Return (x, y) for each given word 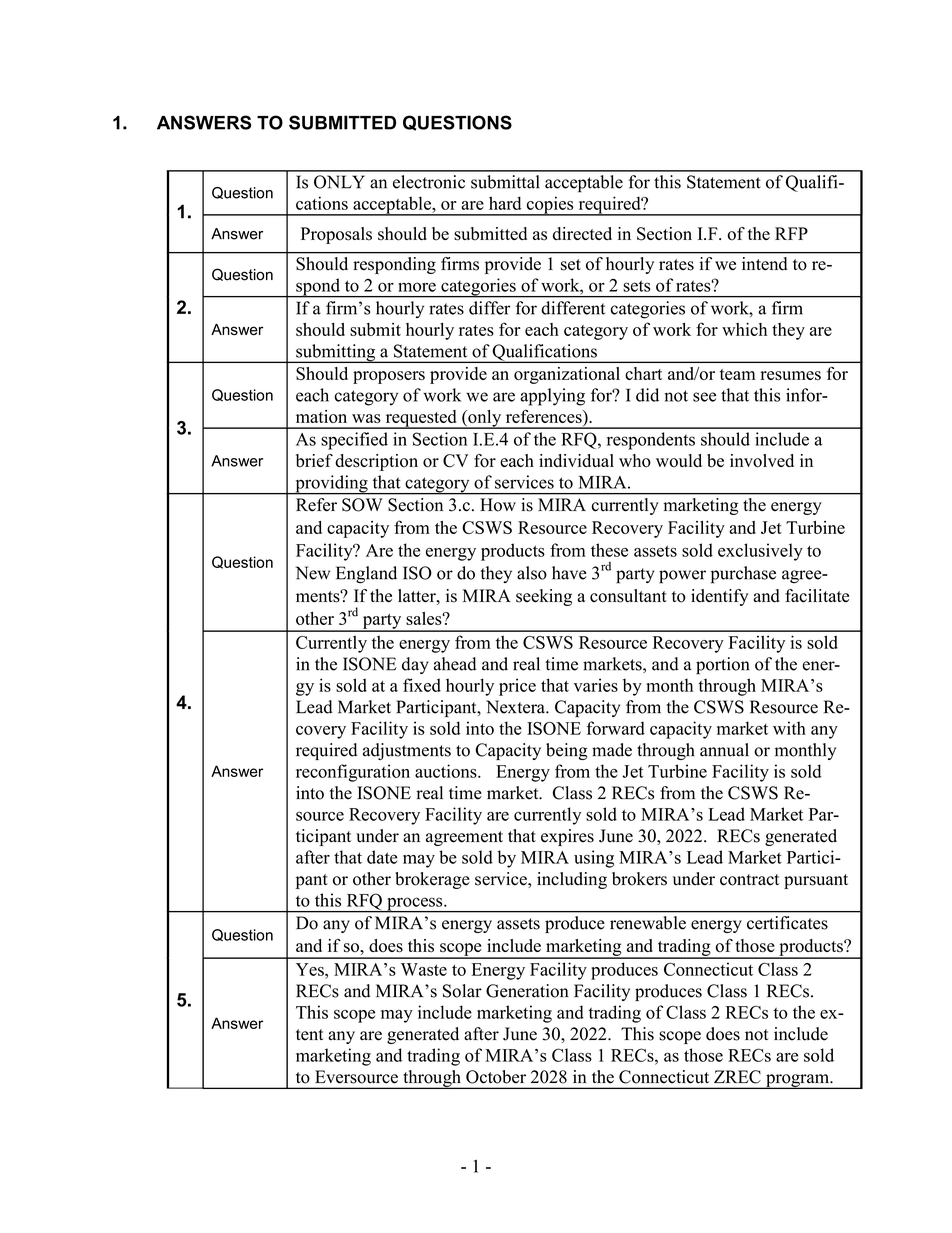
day (415, 665)
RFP (791, 233)
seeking (544, 597)
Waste (424, 969)
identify (719, 597)
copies (550, 206)
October (496, 1077)
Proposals (336, 235)
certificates (787, 923)
